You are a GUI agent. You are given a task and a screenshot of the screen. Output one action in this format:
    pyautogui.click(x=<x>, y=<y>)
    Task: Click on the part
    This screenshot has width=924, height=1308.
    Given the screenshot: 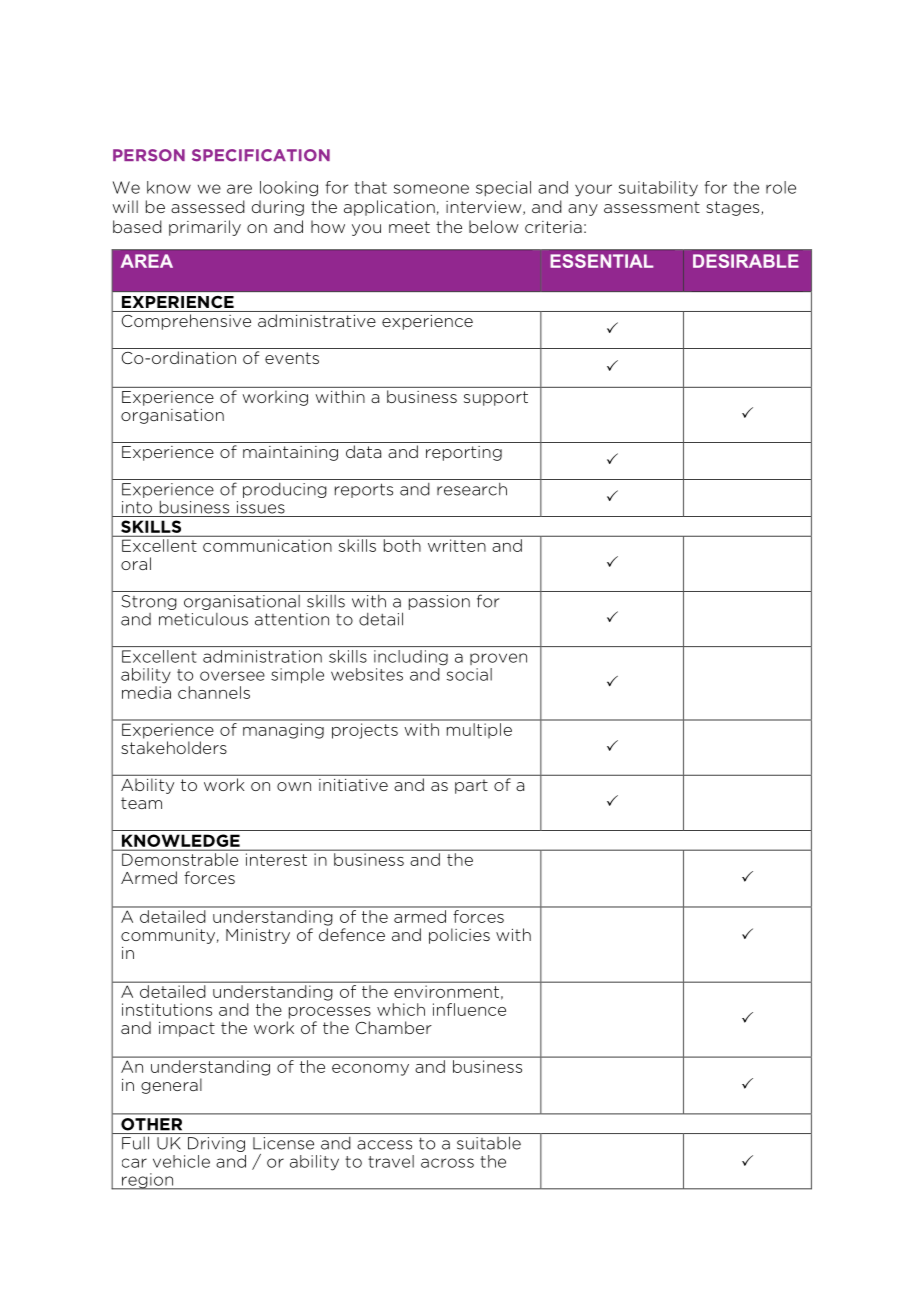 What is the action you would take?
    pyautogui.click(x=471, y=786)
